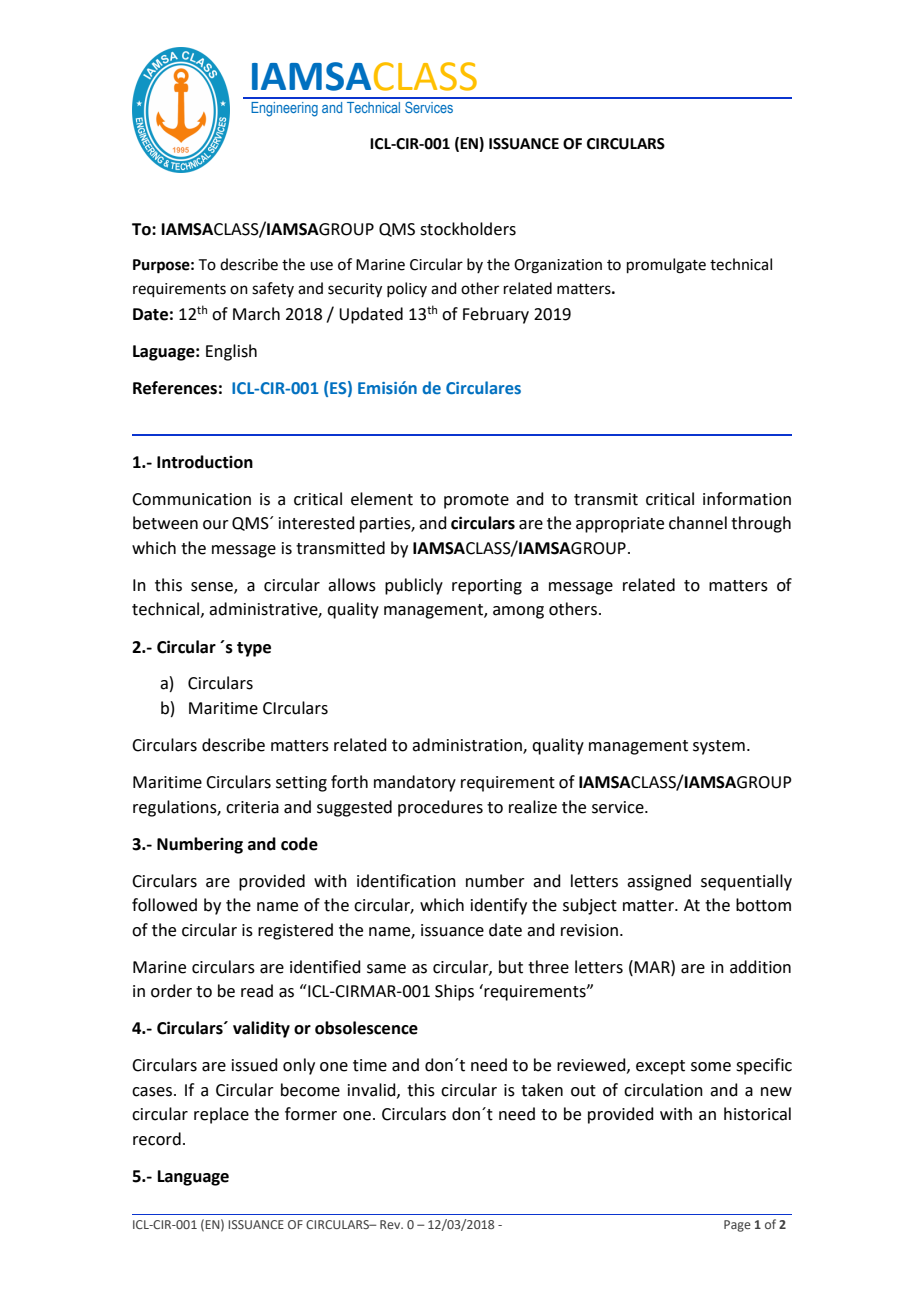 The width and height of the image is (924, 1308). I want to click on stockholders, so click(468, 229).
